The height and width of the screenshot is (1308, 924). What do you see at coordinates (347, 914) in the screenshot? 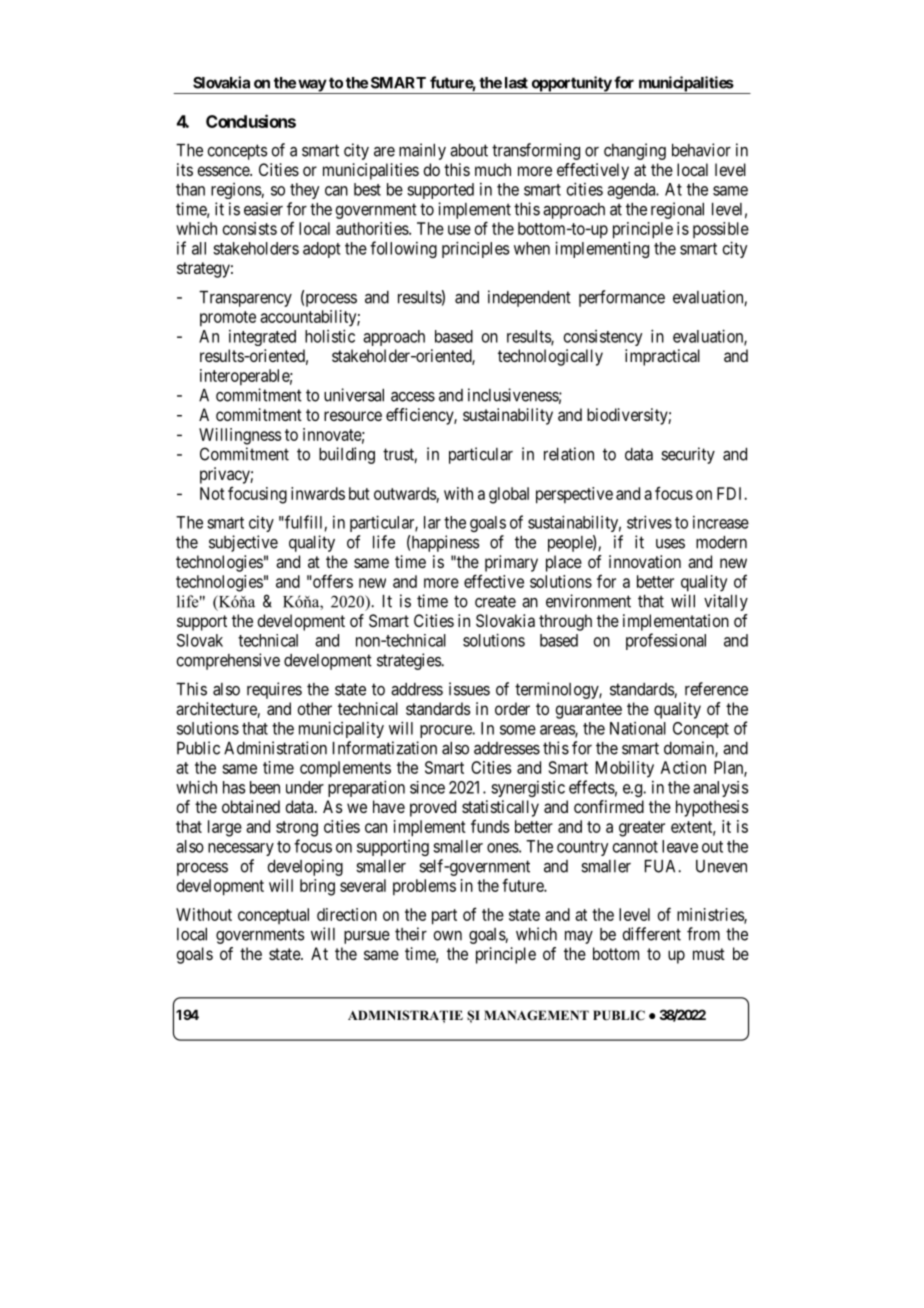
I see `direction` at bounding box center [347, 914].
